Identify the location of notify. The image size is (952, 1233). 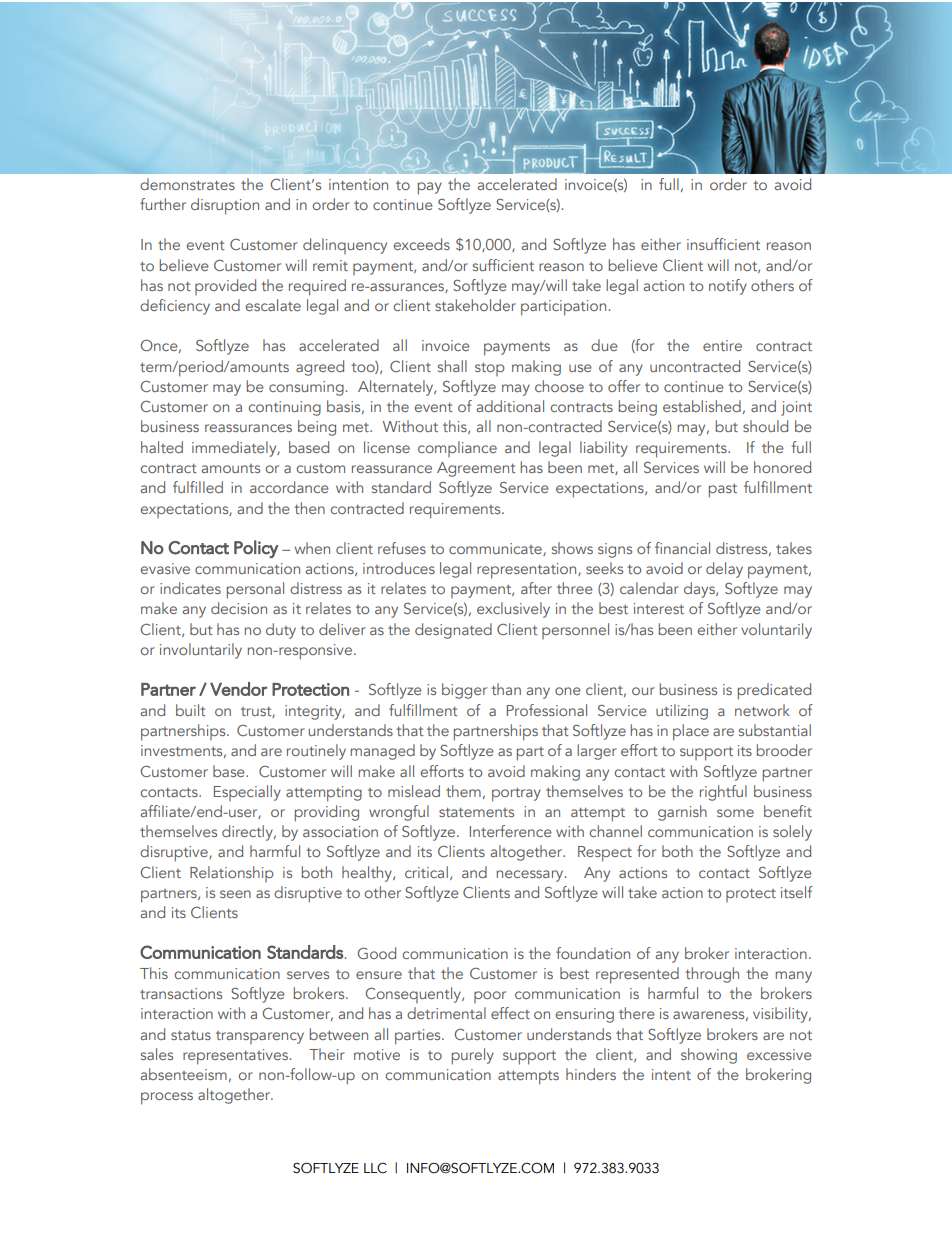
(728, 287).
